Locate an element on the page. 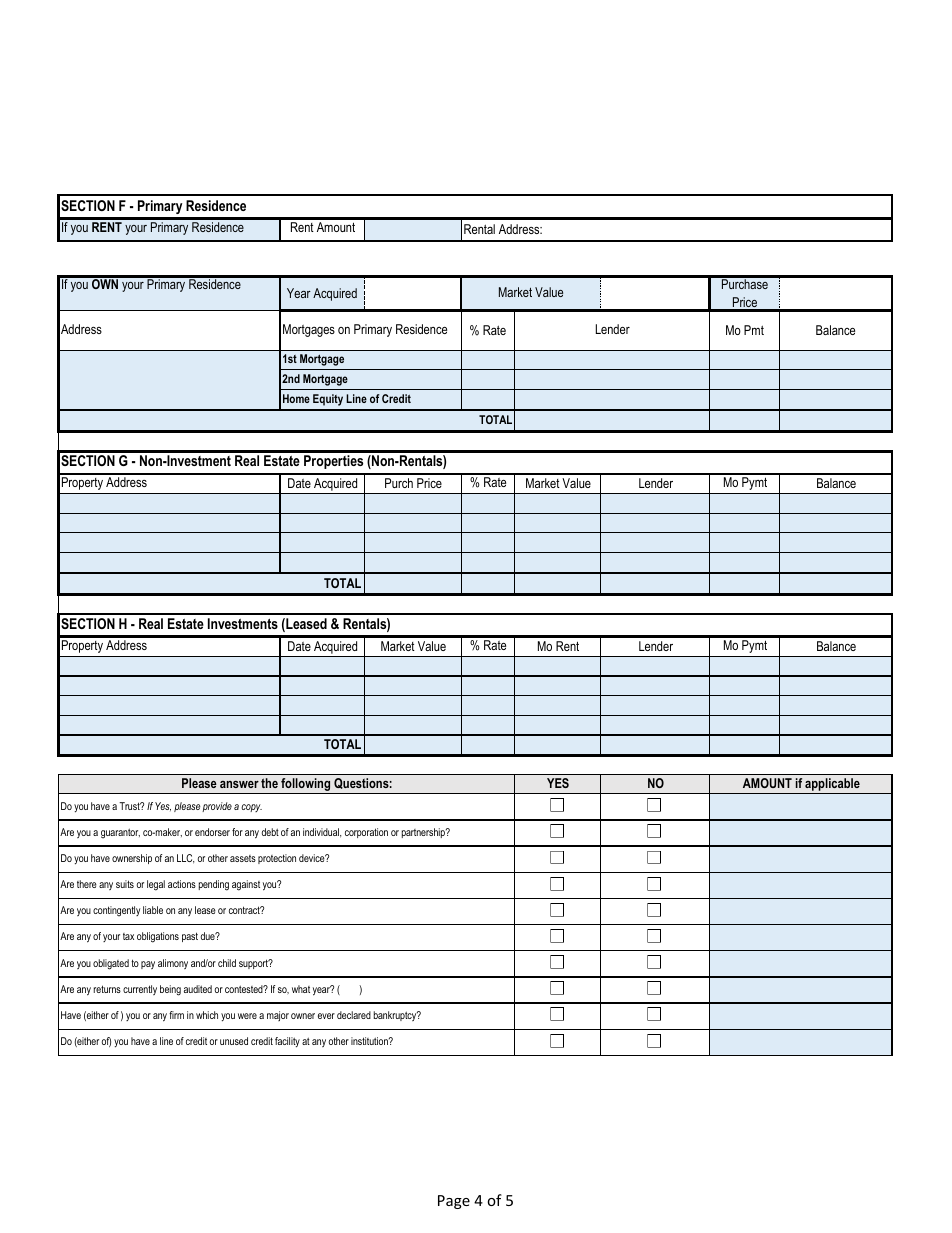 The image size is (952, 1233). copy is located at coordinates (251, 808).
